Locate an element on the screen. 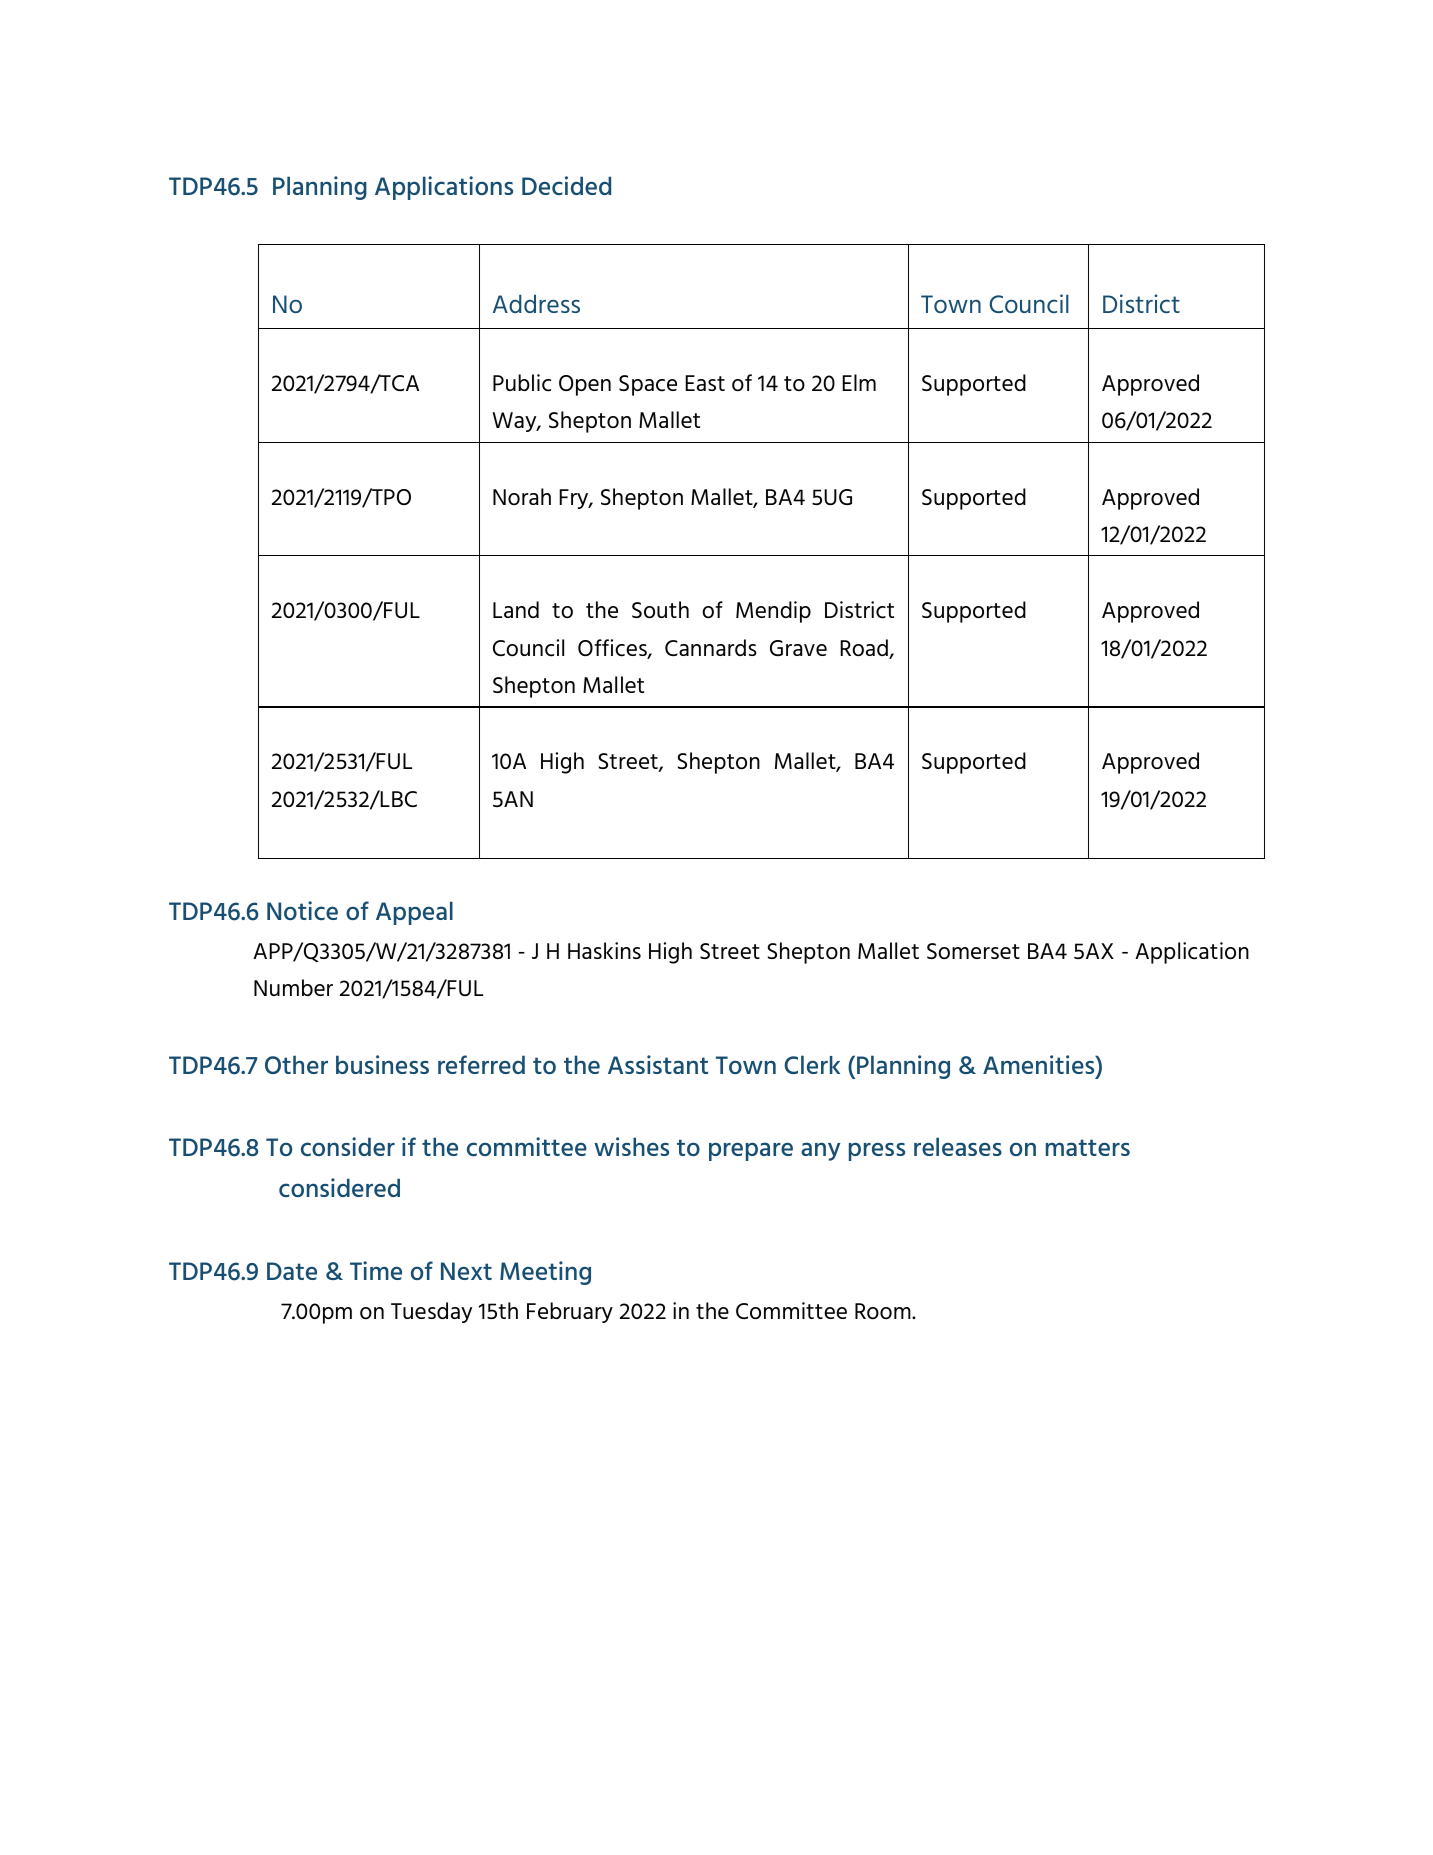 Image resolution: width=1433 pixels, height=1855 pixels. Appeal is located at coordinates (414, 913).
